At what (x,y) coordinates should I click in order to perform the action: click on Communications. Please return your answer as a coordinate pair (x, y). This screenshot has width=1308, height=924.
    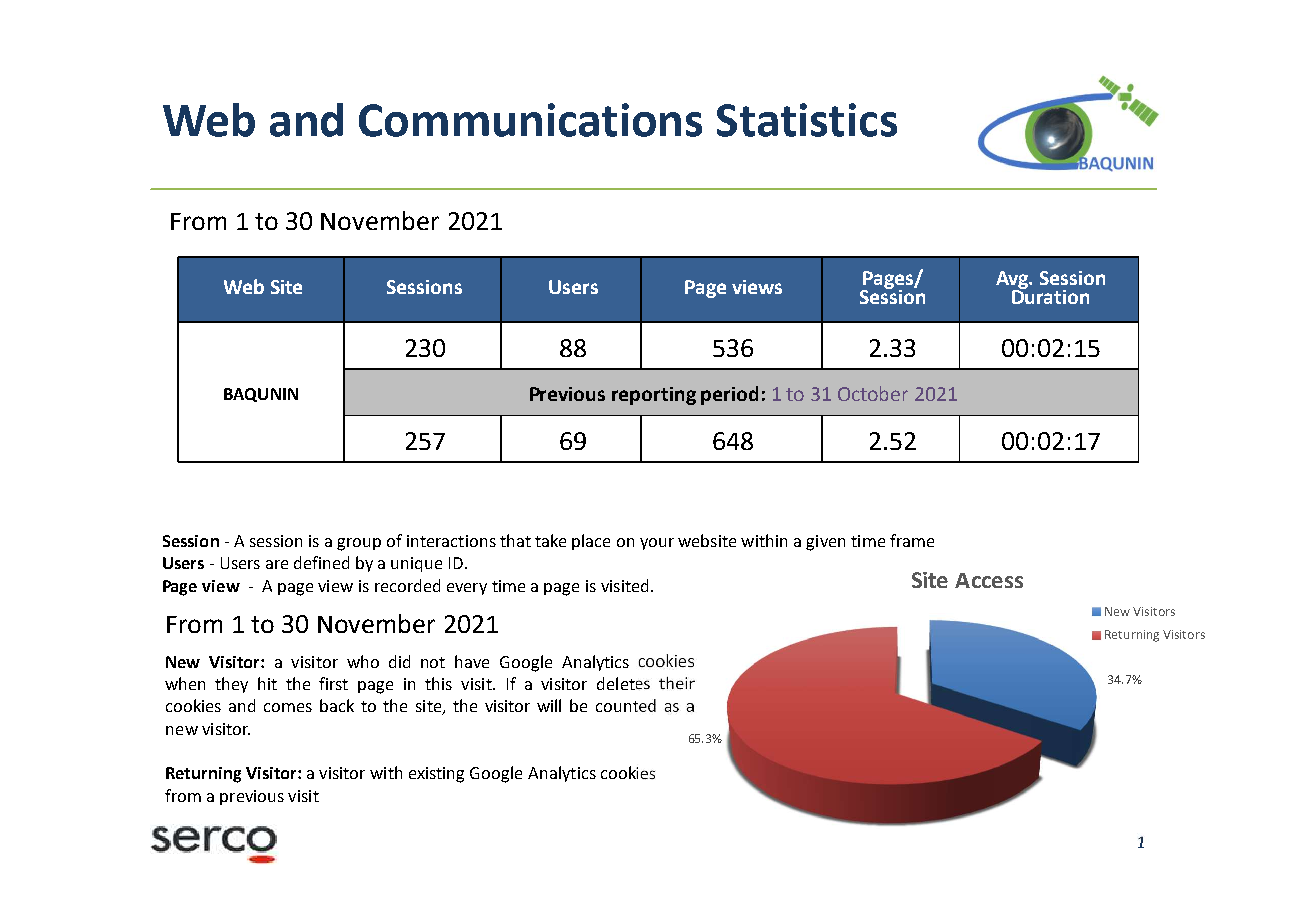
    Looking at the image, I should click on (530, 120).
